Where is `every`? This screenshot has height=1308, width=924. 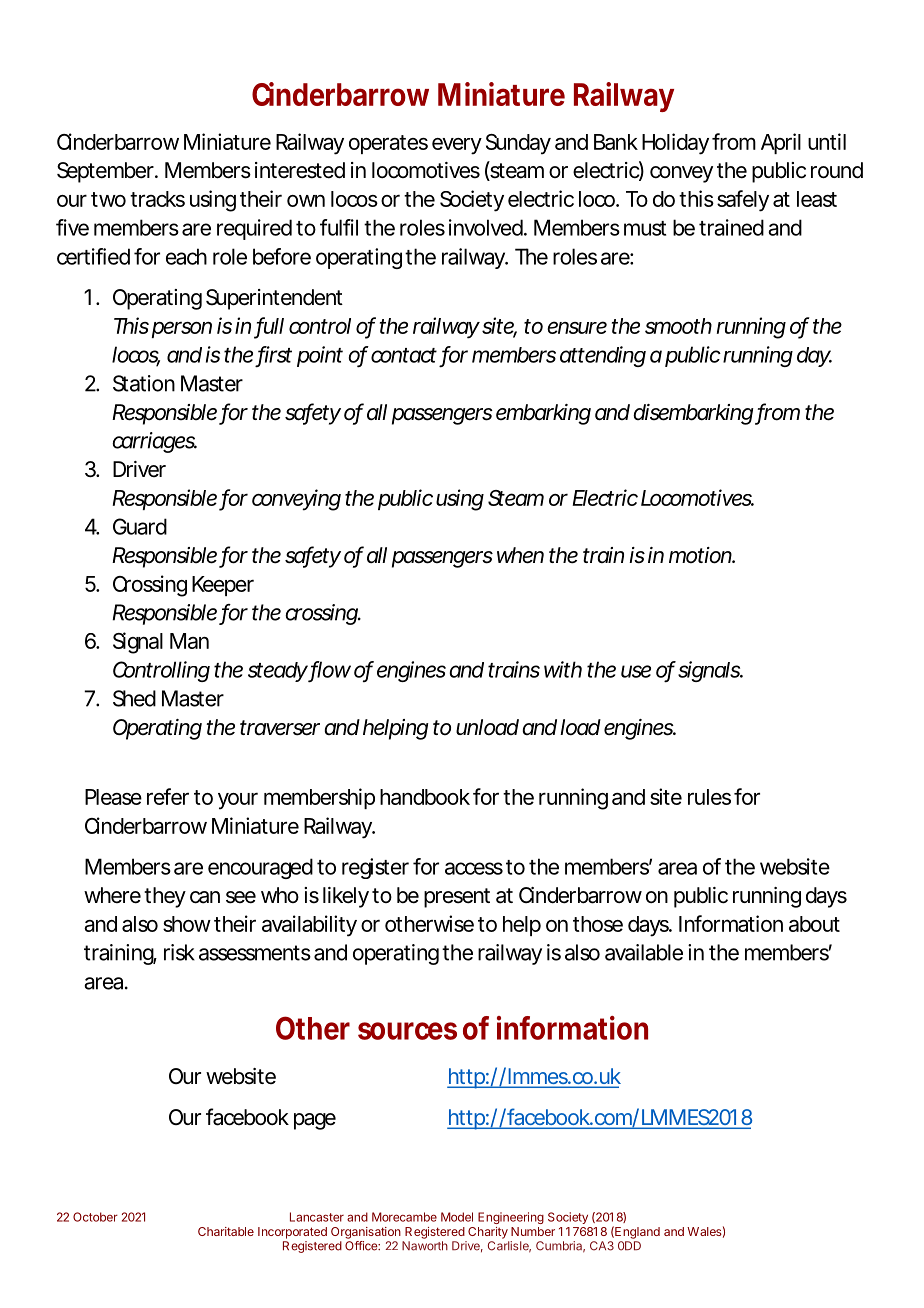 every is located at coordinates (457, 146).
